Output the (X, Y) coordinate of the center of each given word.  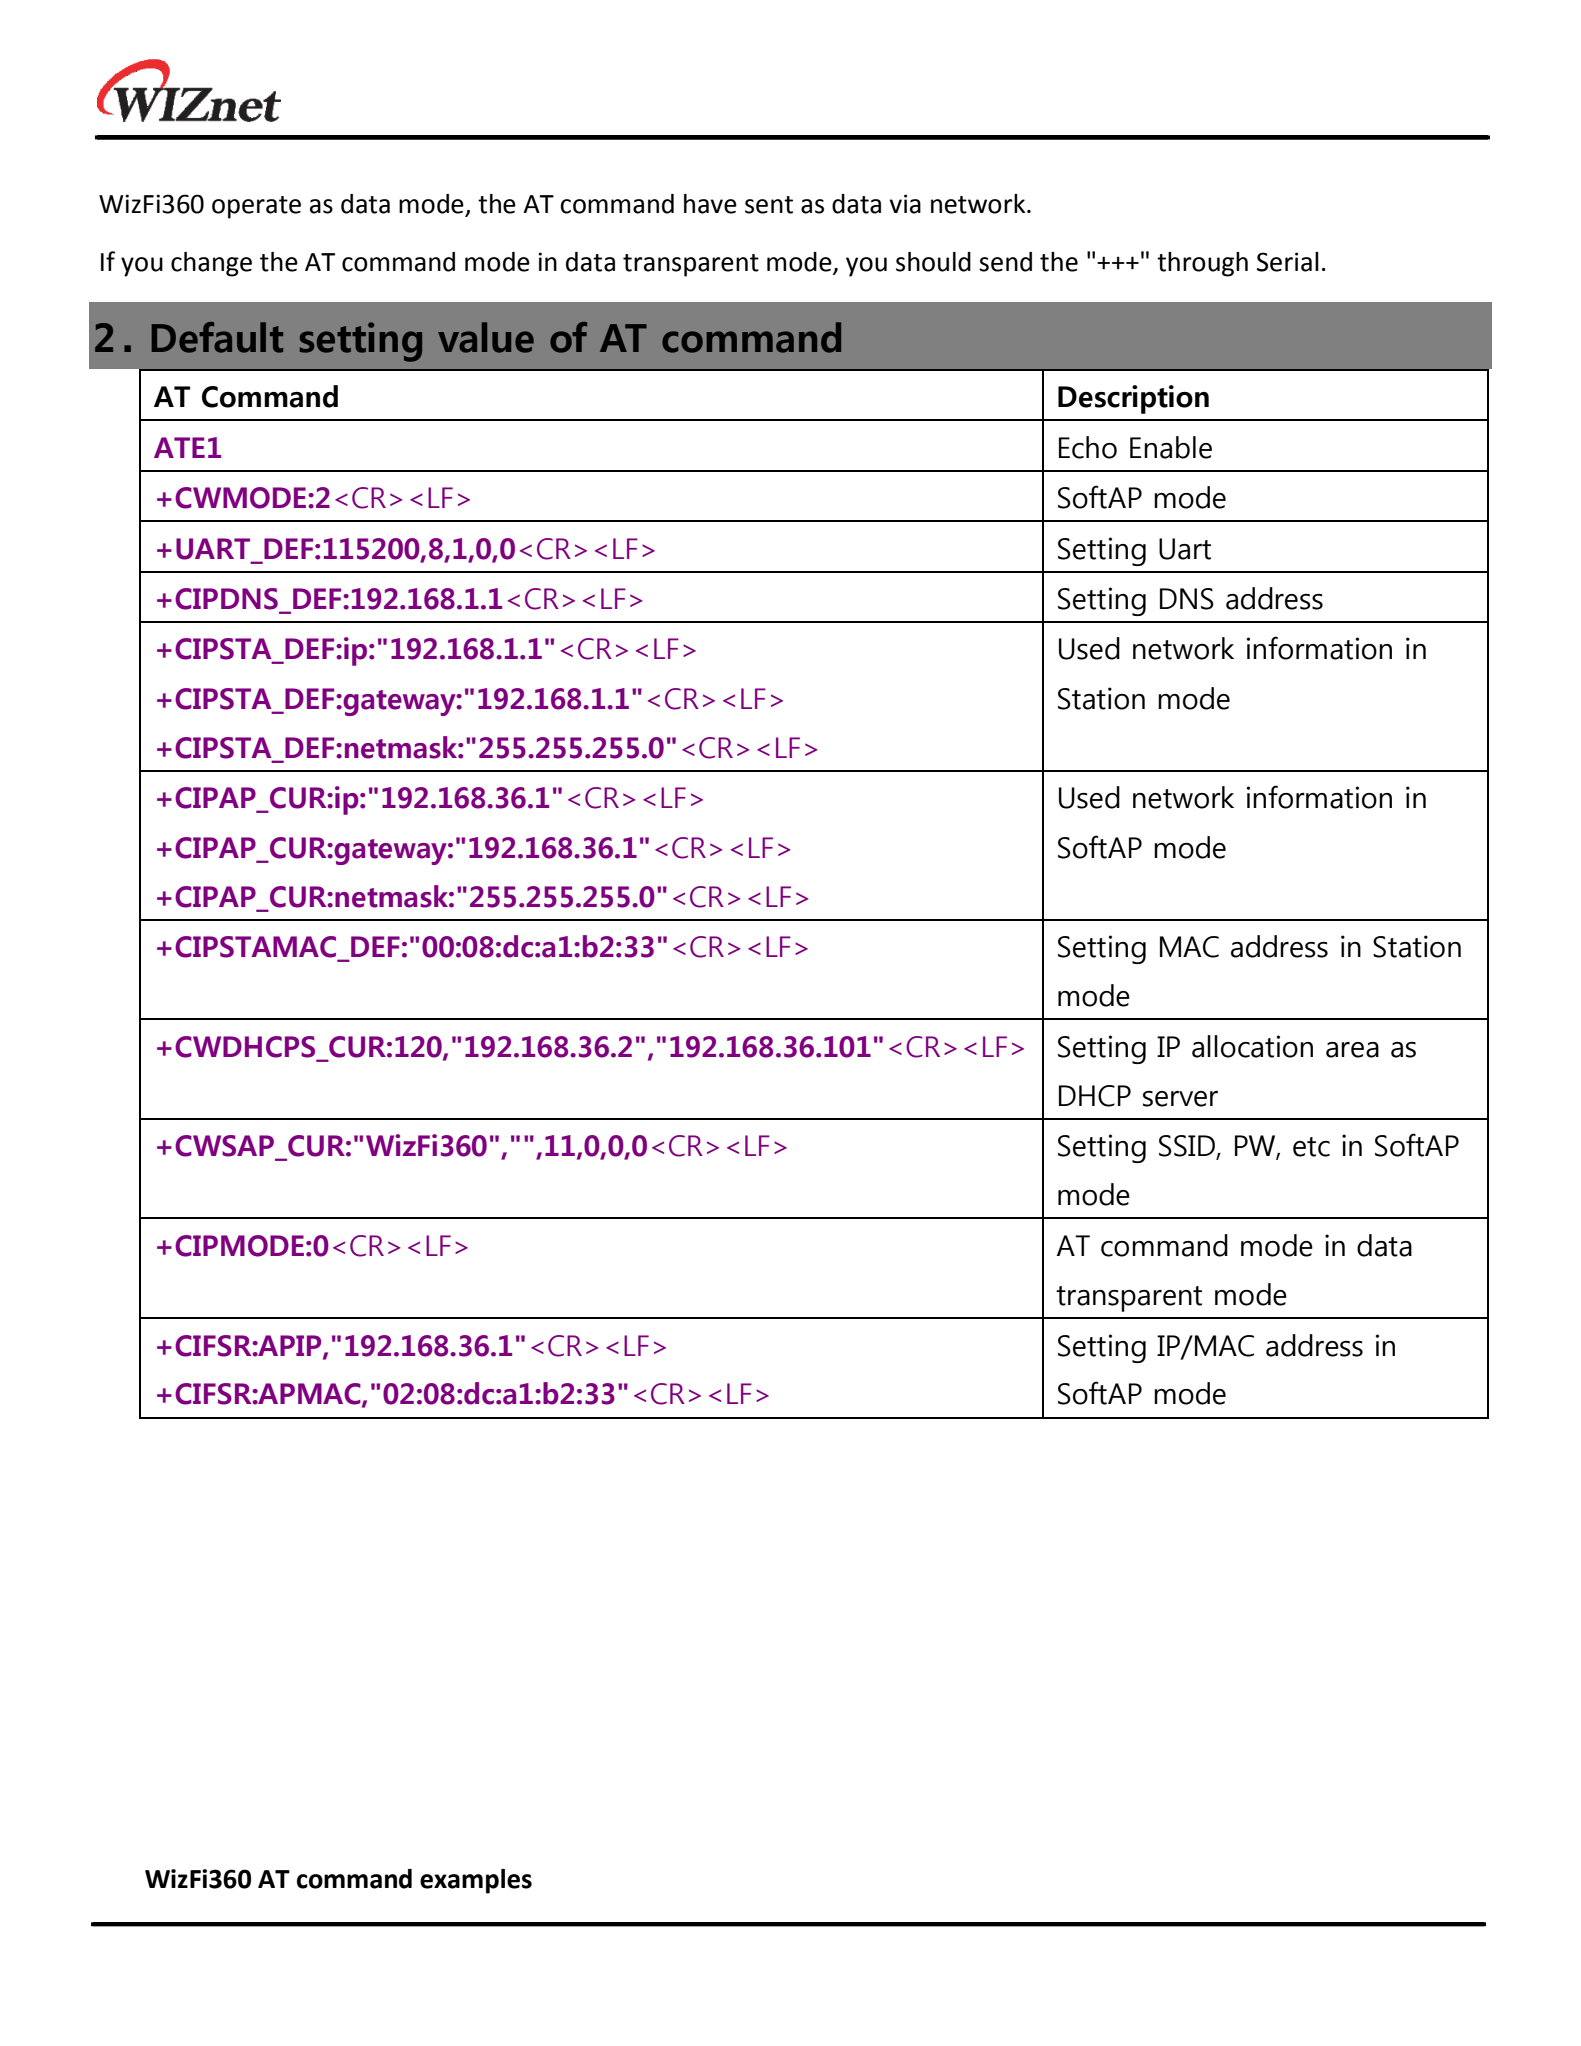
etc (1311, 1147)
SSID (1188, 1147)
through (1202, 264)
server (1180, 1099)
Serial (1288, 262)
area (1352, 1050)
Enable (1171, 447)
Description (1133, 399)
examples (476, 1881)
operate (256, 207)
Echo (1088, 447)
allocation (1252, 1046)
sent (769, 205)
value (486, 337)
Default (217, 337)
